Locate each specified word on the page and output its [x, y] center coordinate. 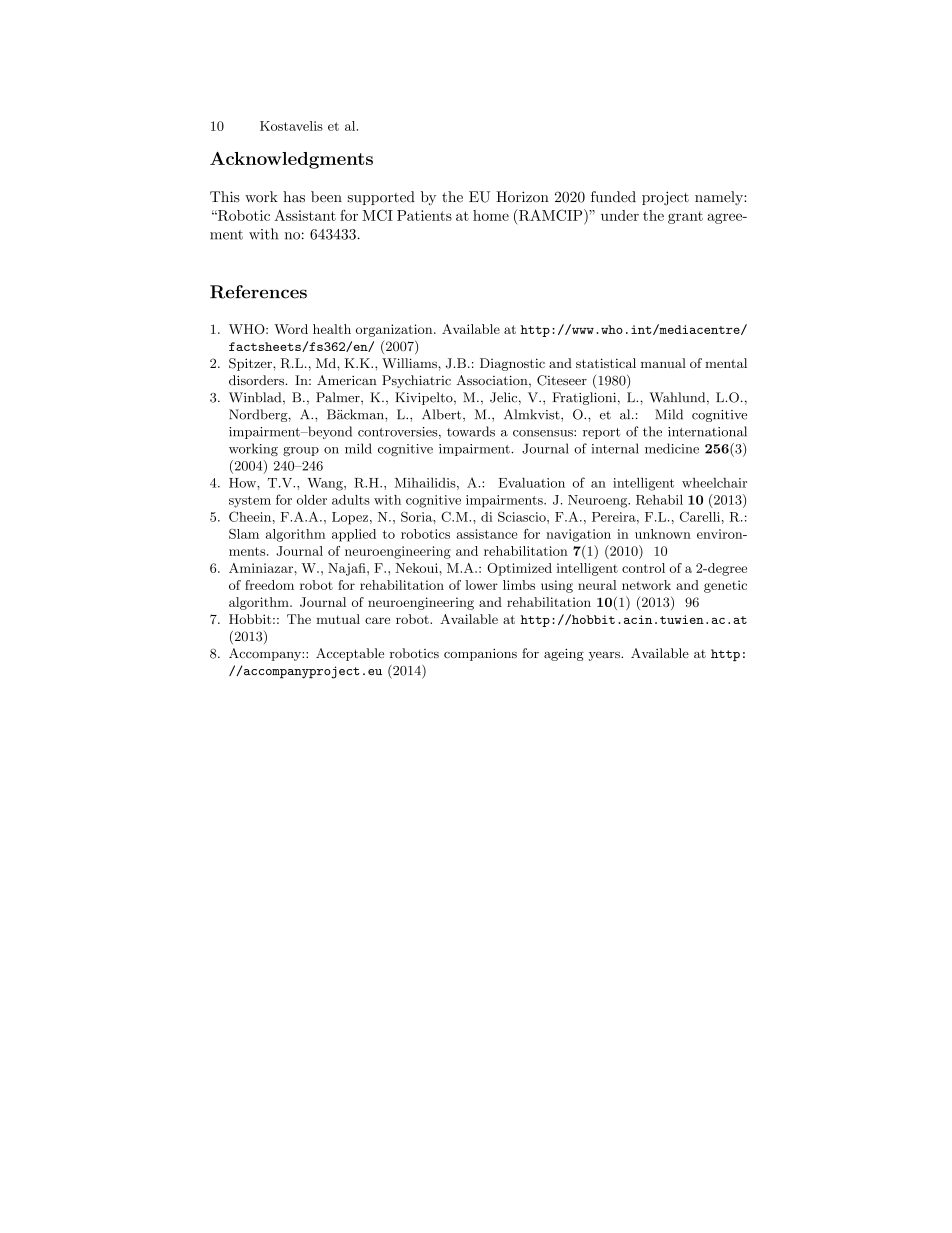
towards [471, 431]
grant [685, 217]
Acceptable [350, 654]
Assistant [305, 215]
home [491, 215]
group [301, 451]
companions [480, 654]
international [707, 431]
